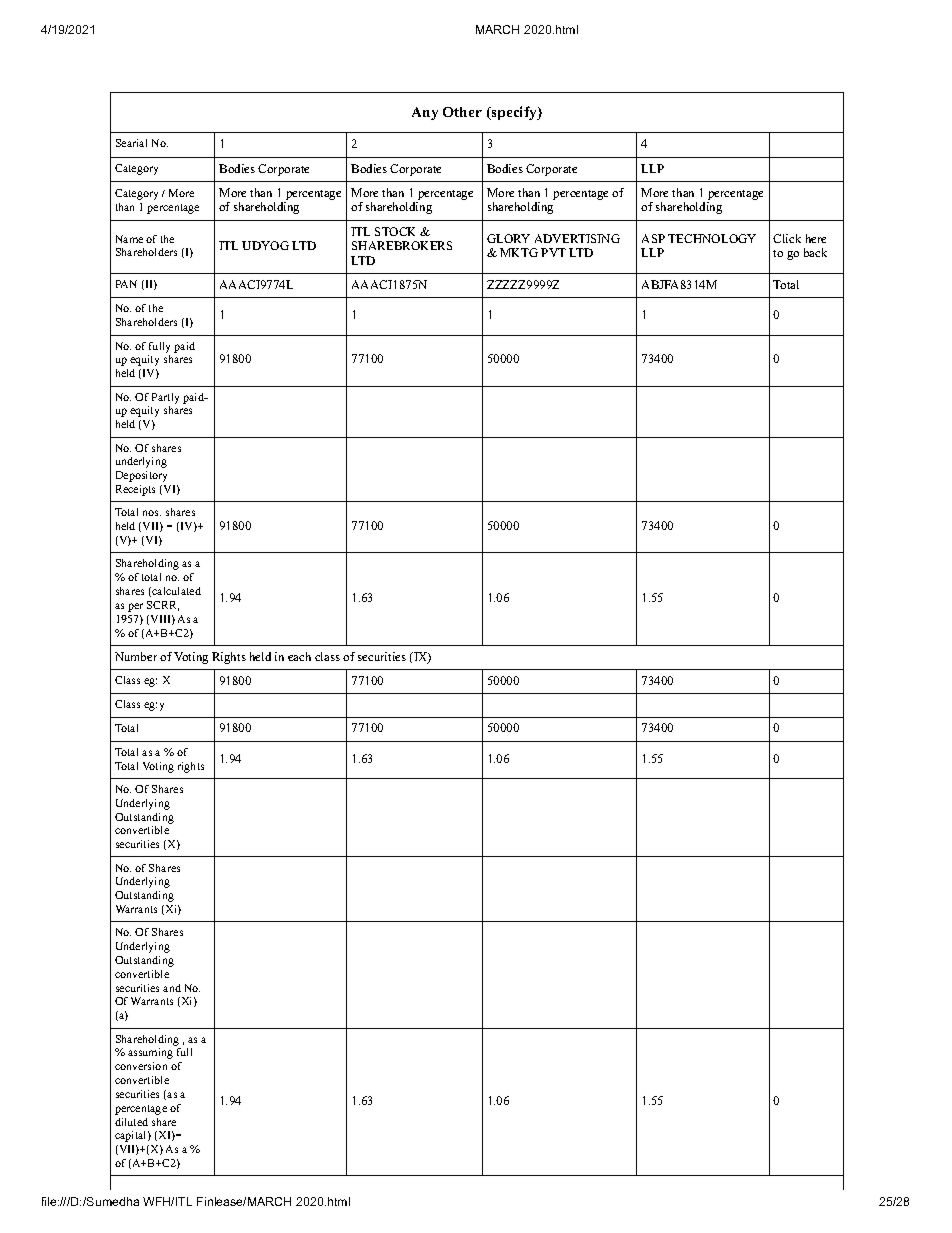  Describe the element at coordinates (152, 513) in the document. I see `nos` at that location.
